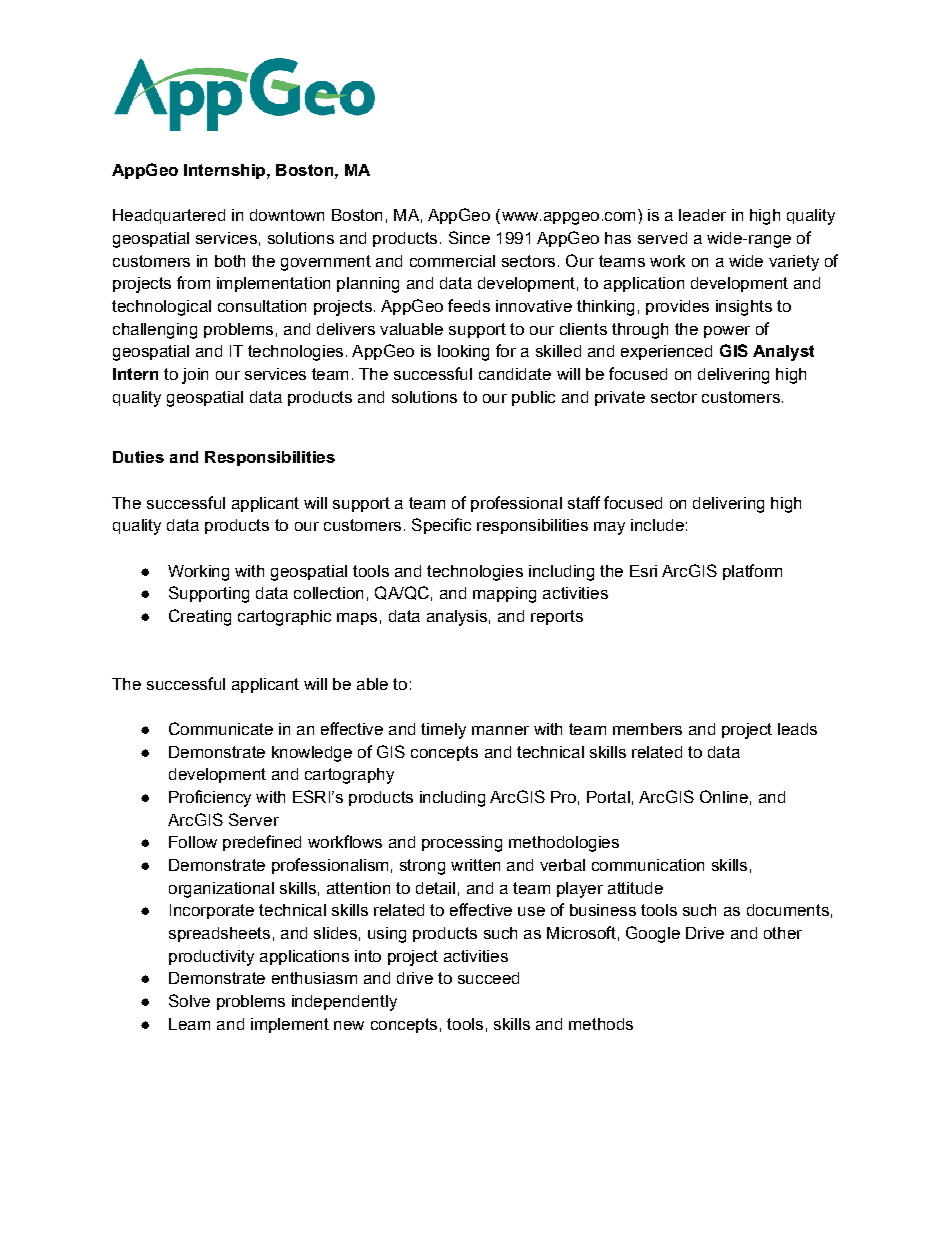 Image resolution: width=952 pixels, height=1233 pixels. I want to click on leader, so click(702, 215).
